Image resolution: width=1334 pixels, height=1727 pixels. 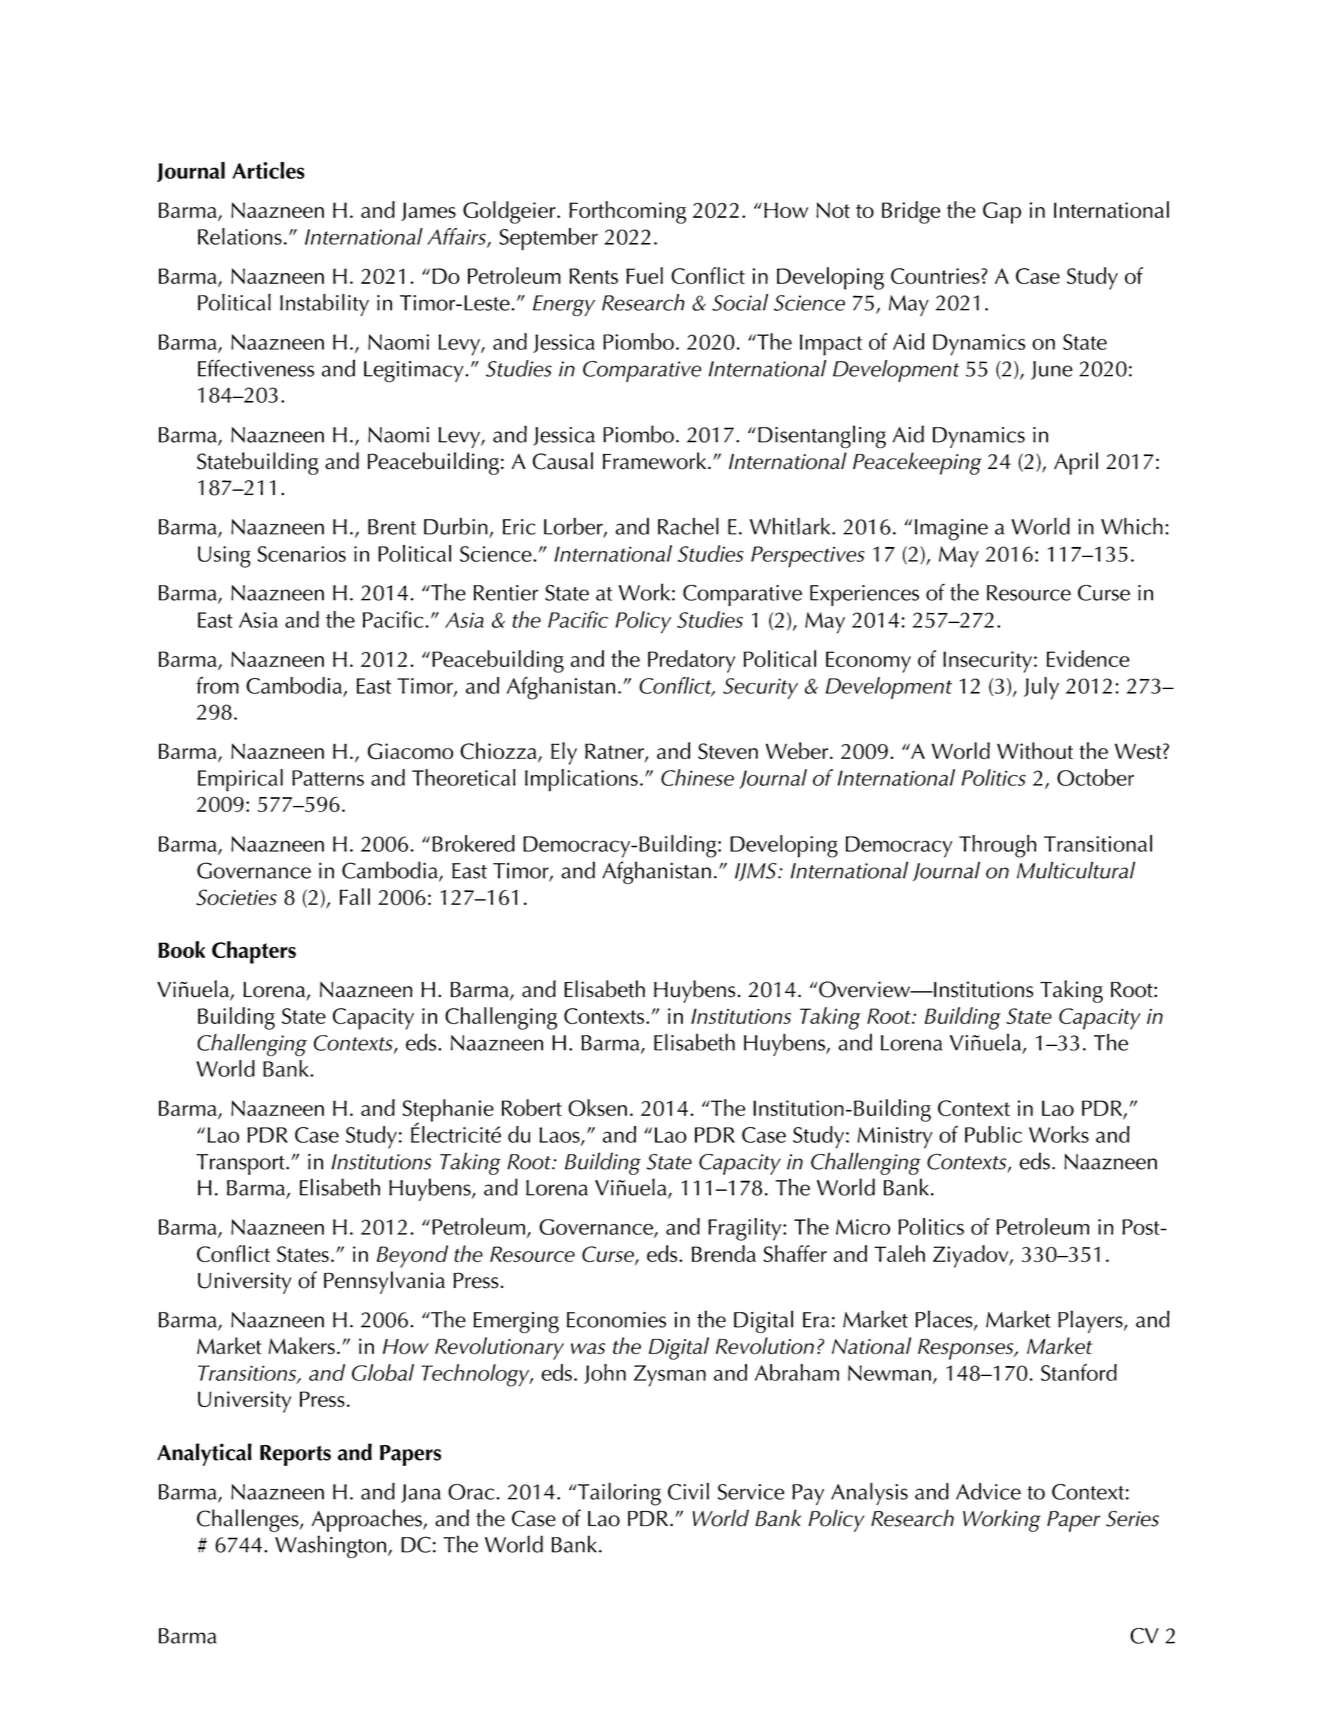 I want to click on Advice, so click(x=988, y=1491).
